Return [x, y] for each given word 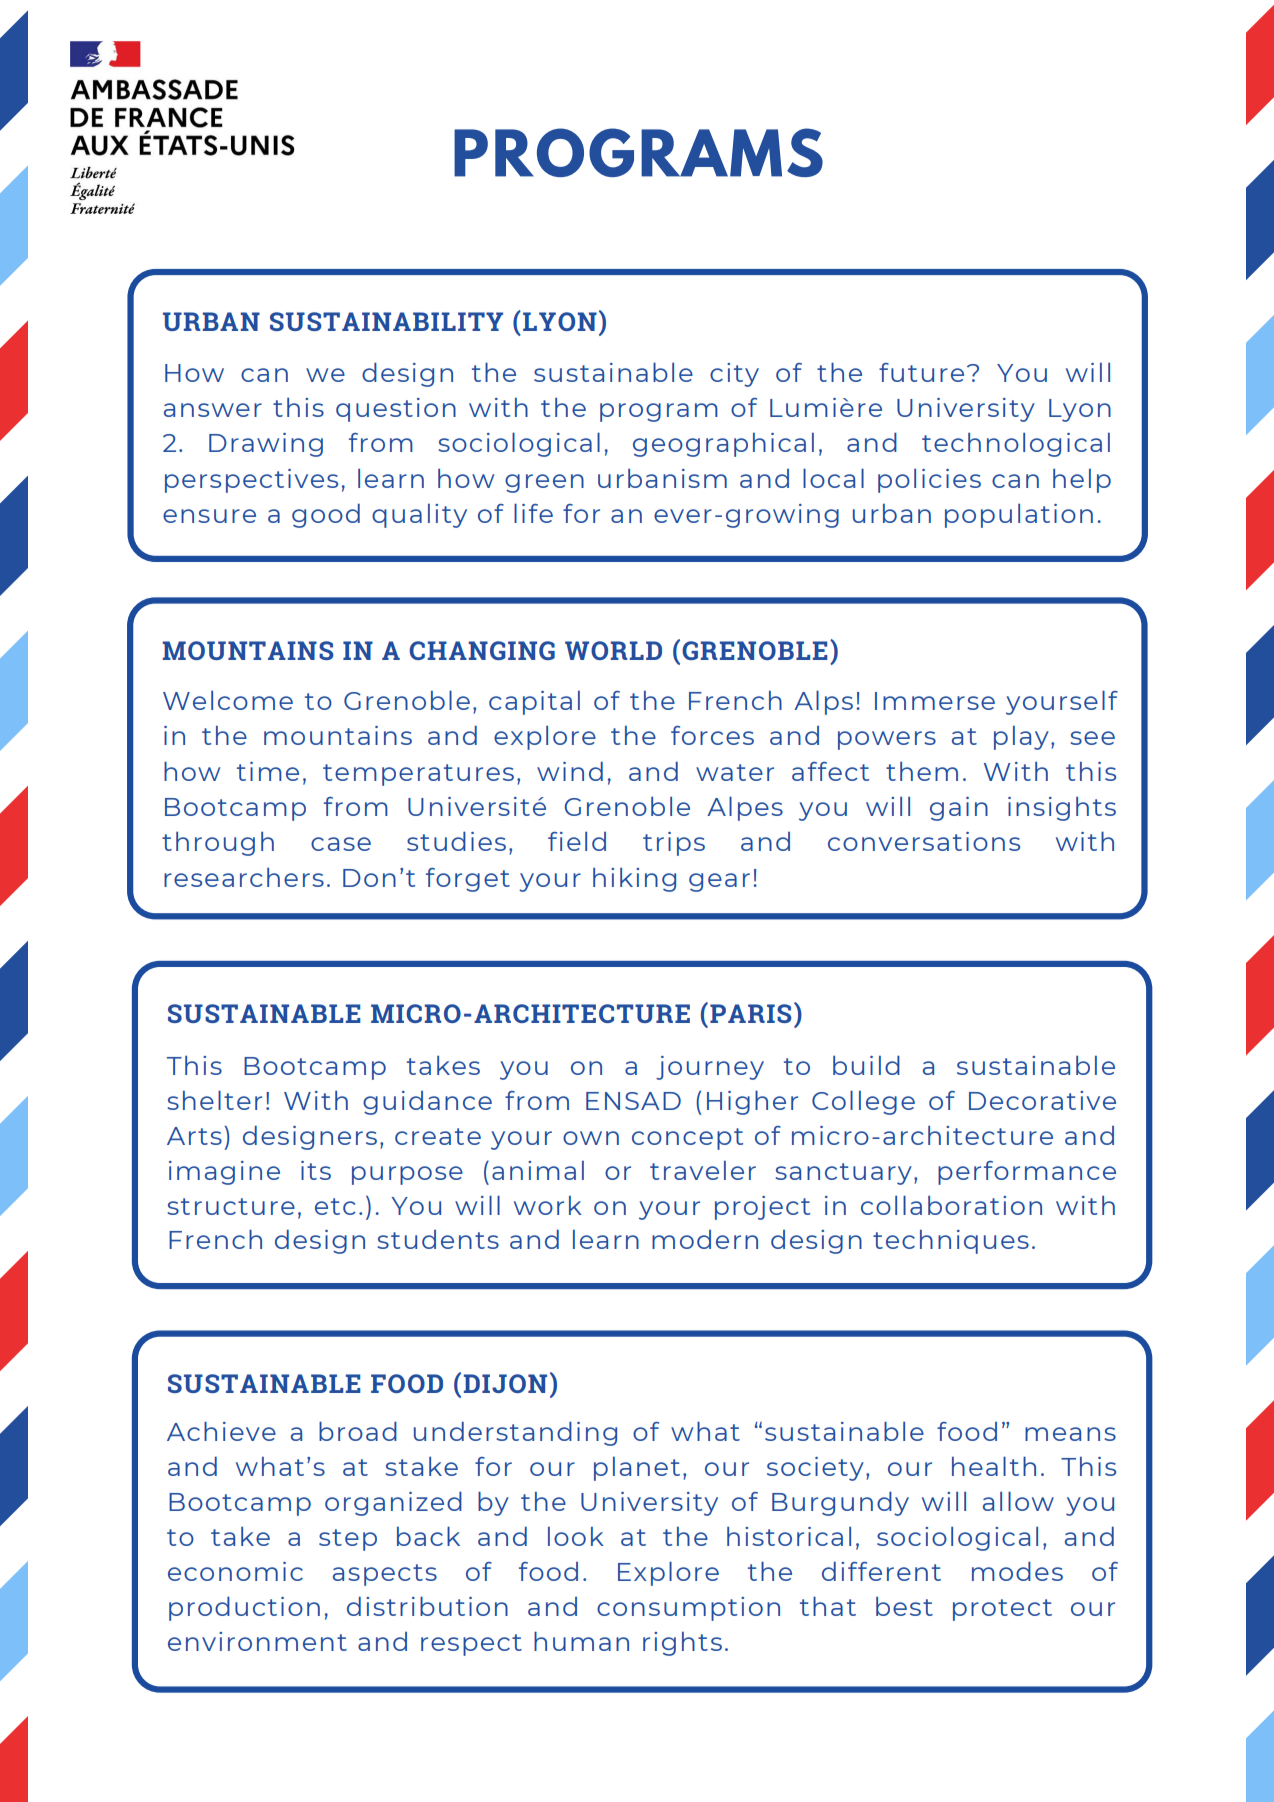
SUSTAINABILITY [386, 321]
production [244, 1608]
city [734, 375]
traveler [703, 1170]
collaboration [951, 1205]
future [921, 372]
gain [959, 809]
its [316, 1170]
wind [570, 771]
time [268, 771]
